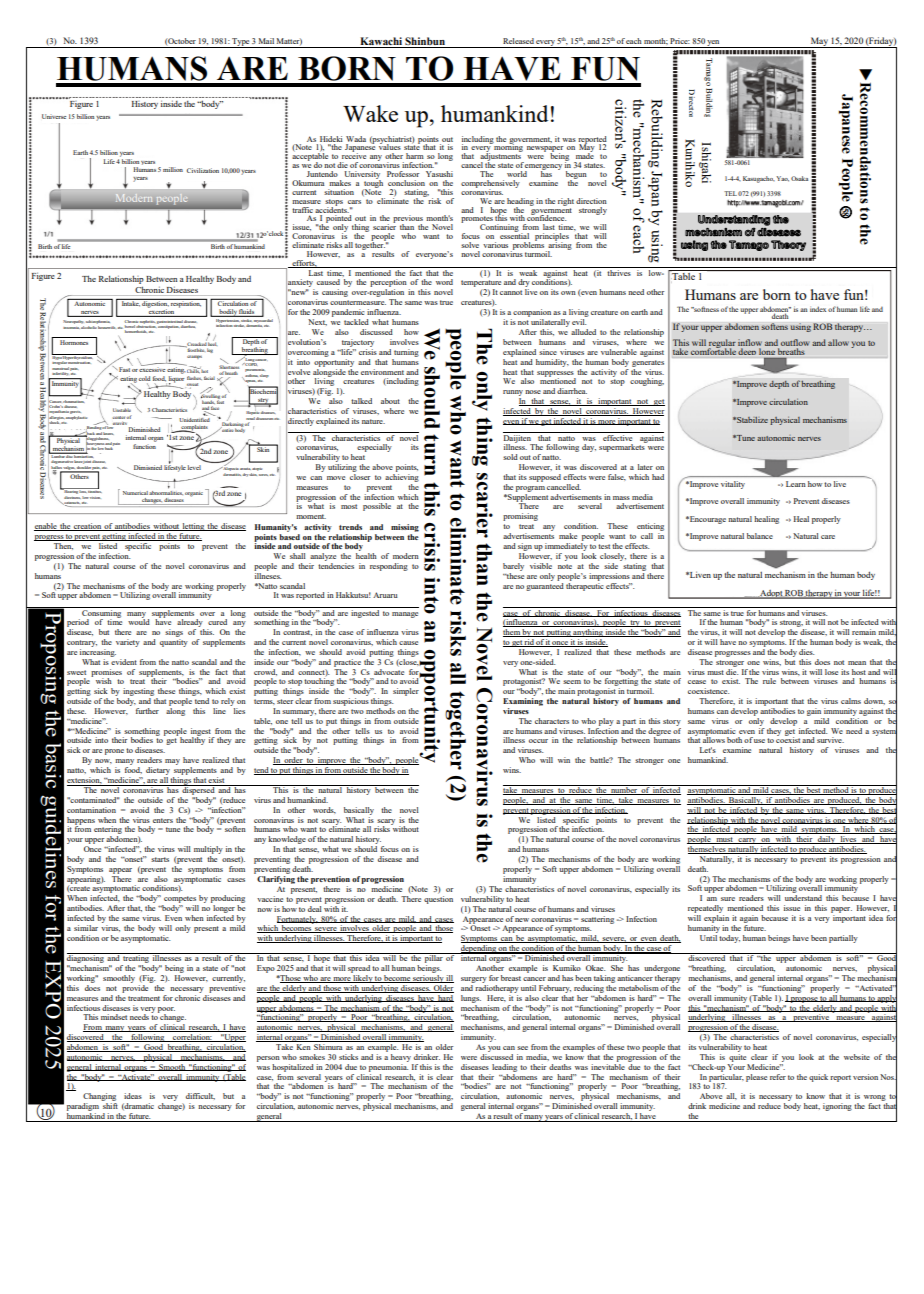 This screenshot has width=924, height=1294. I want to click on Released, so click(518, 41).
